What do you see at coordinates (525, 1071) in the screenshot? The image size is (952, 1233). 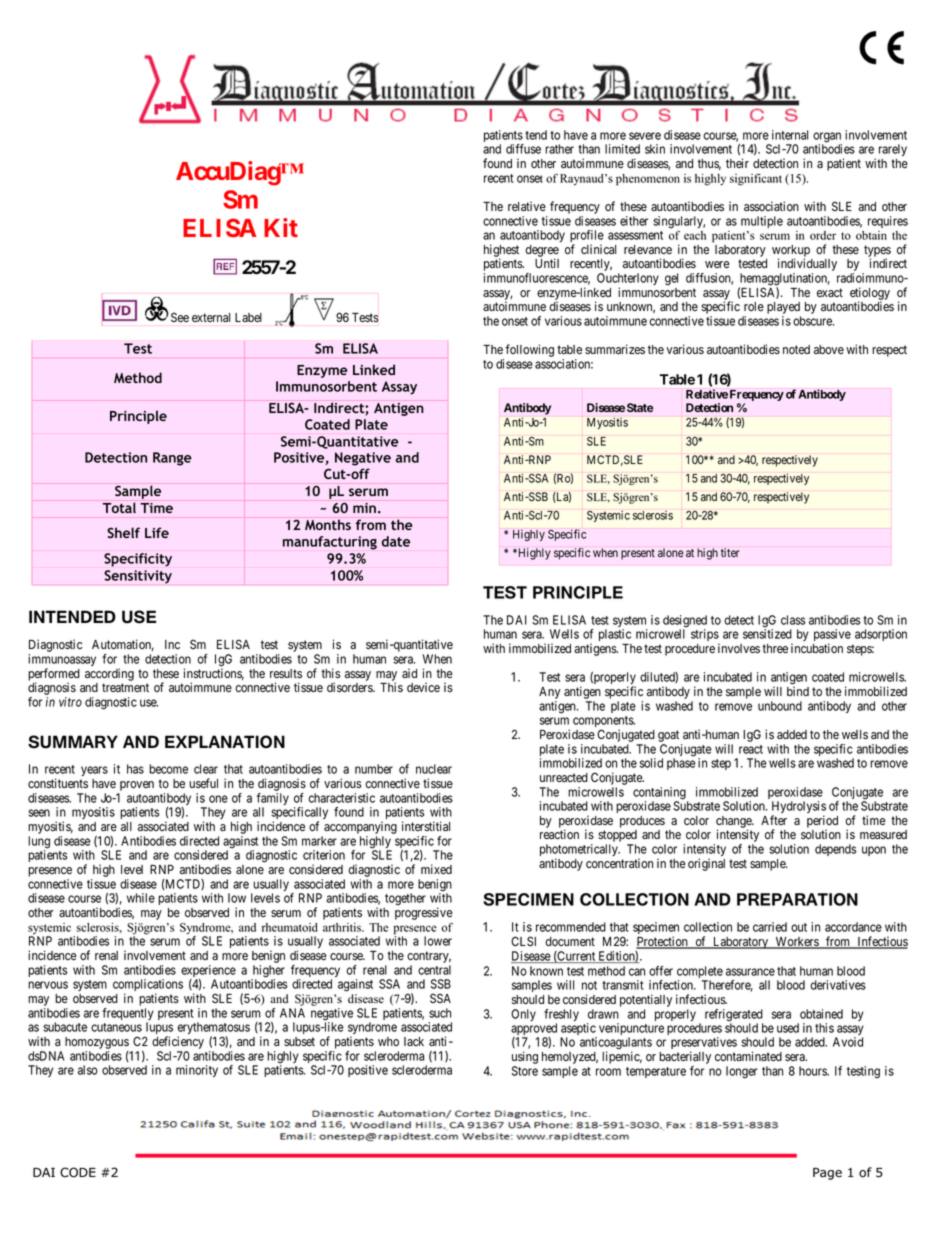 I see `Store` at bounding box center [525, 1071].
